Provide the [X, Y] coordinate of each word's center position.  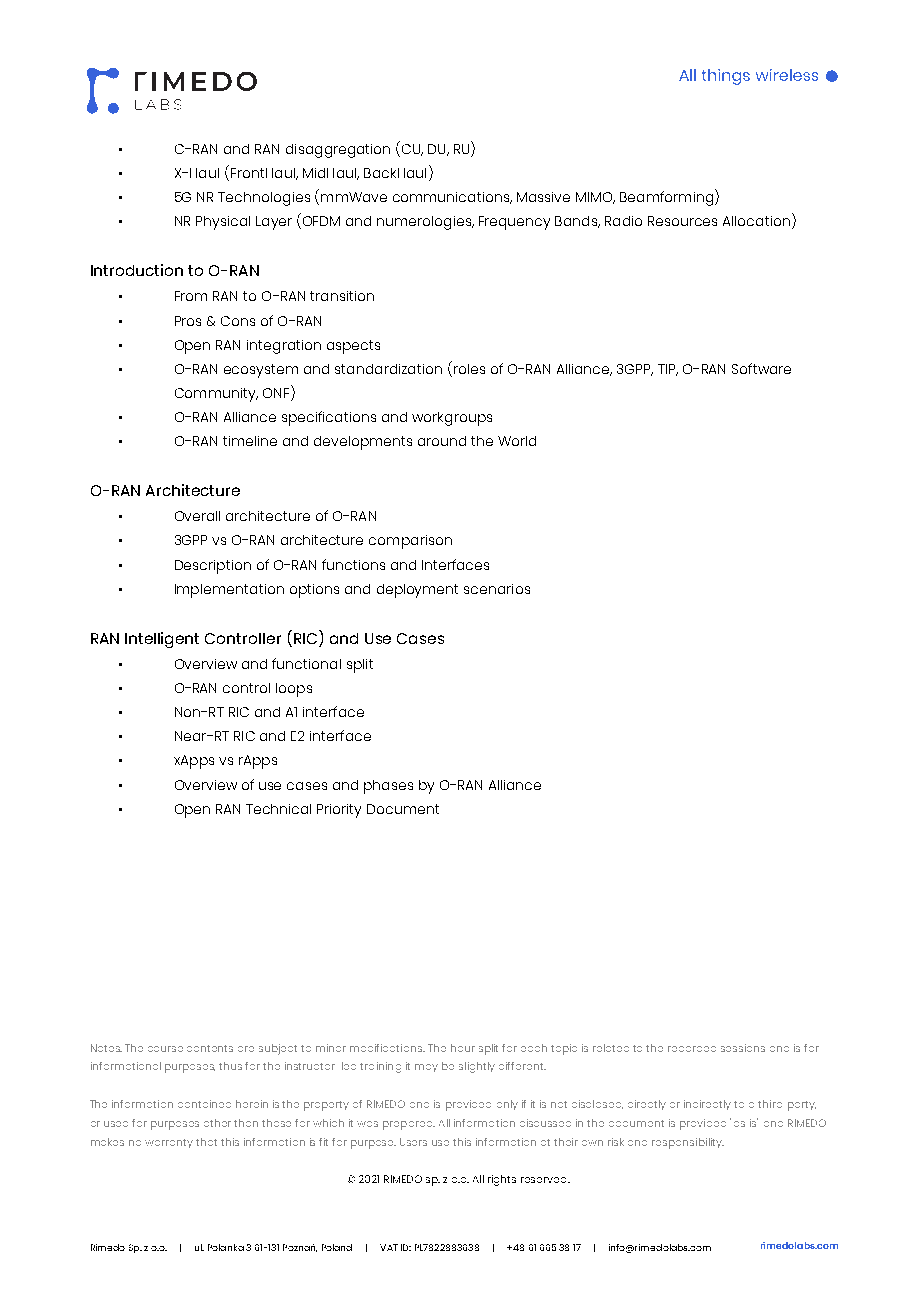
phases [388, 787]
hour [463, 1048]
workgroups [452, 419]
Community [216, 395]
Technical [278, 809]
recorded [692, 1049]
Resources [682, 221]
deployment [417, 591]
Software [761, 368]
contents [210, 1048]
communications [452, 198]
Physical [223, 223]
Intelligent [162, 640]
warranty [169, 1143]
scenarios [497, 589]
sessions [743, 1048]
